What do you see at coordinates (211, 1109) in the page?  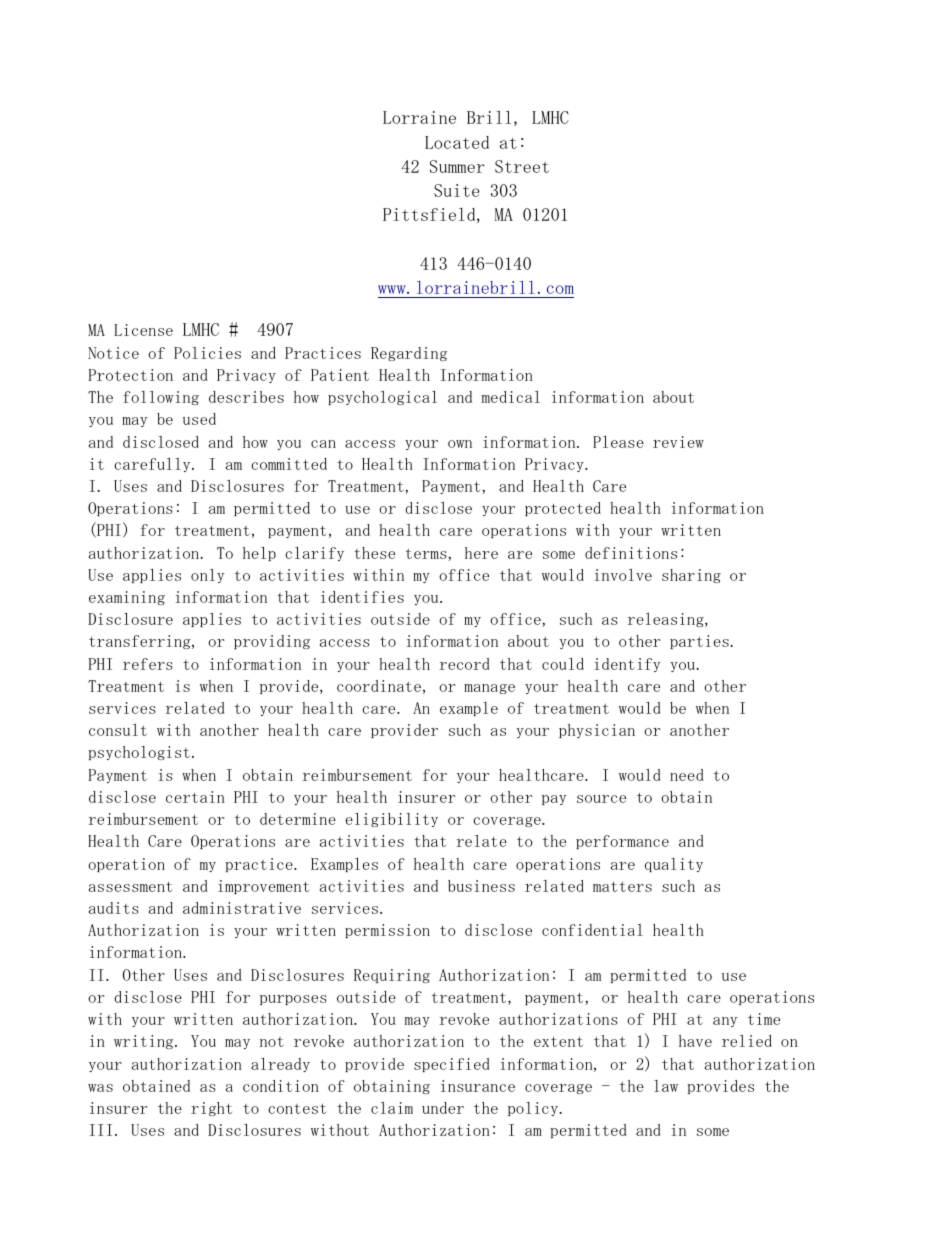 I see `right` at bounding box center [211, 1109].
